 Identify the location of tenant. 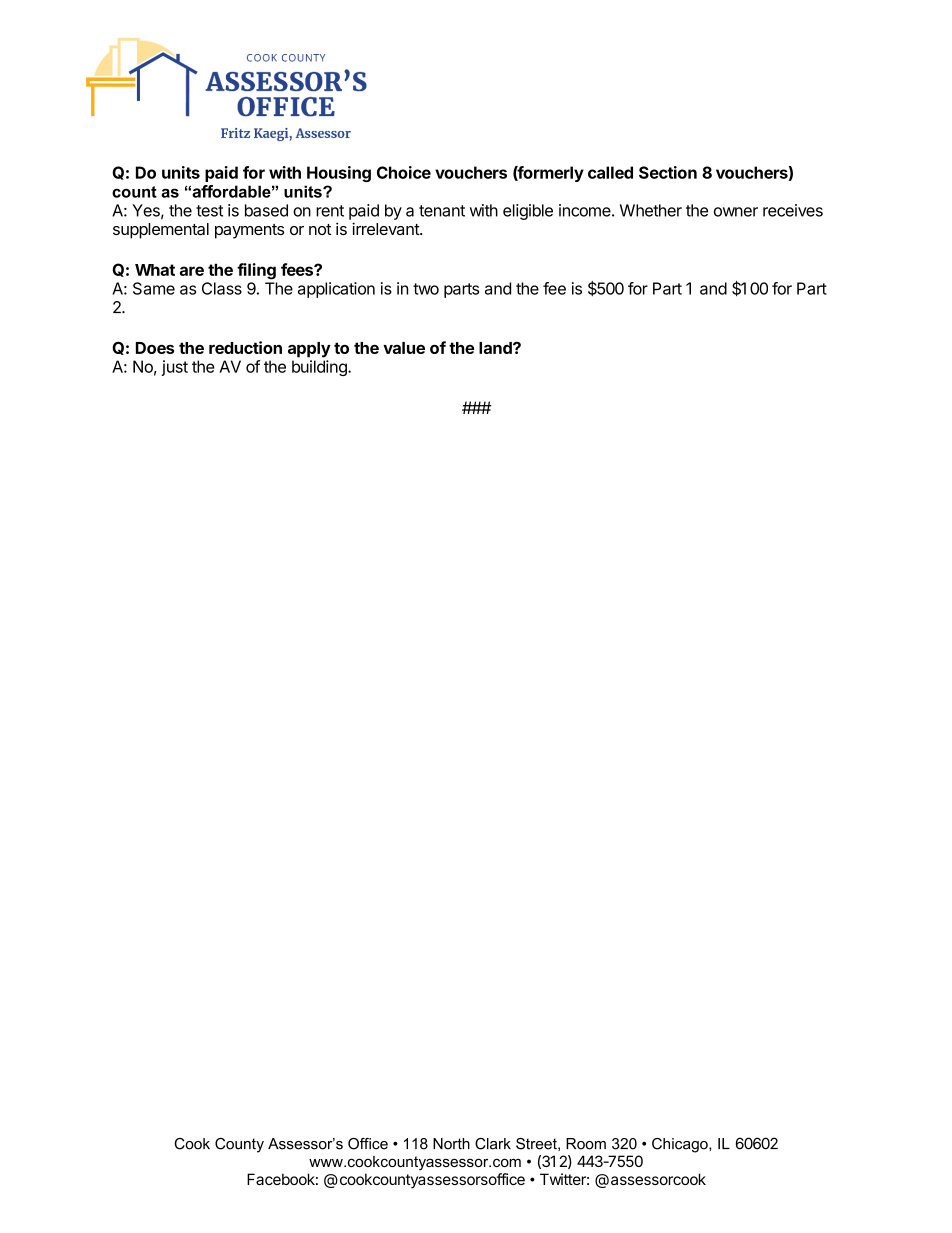
(442, 211).
